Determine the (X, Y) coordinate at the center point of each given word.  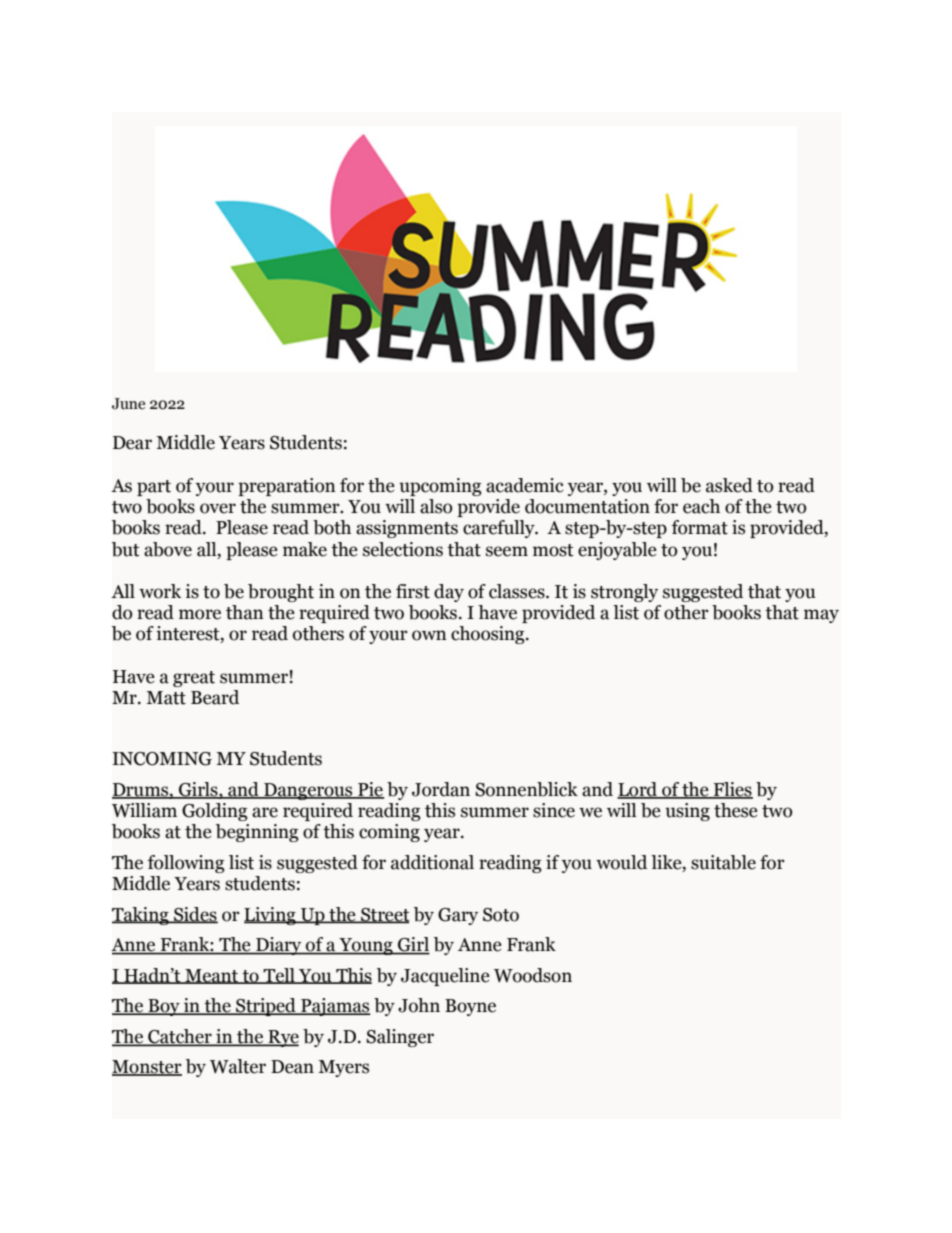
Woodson (533, 975)
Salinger (400, 1038)
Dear (132, 443)
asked (729, 485)
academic (525, 485)
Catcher (180, 1037)
